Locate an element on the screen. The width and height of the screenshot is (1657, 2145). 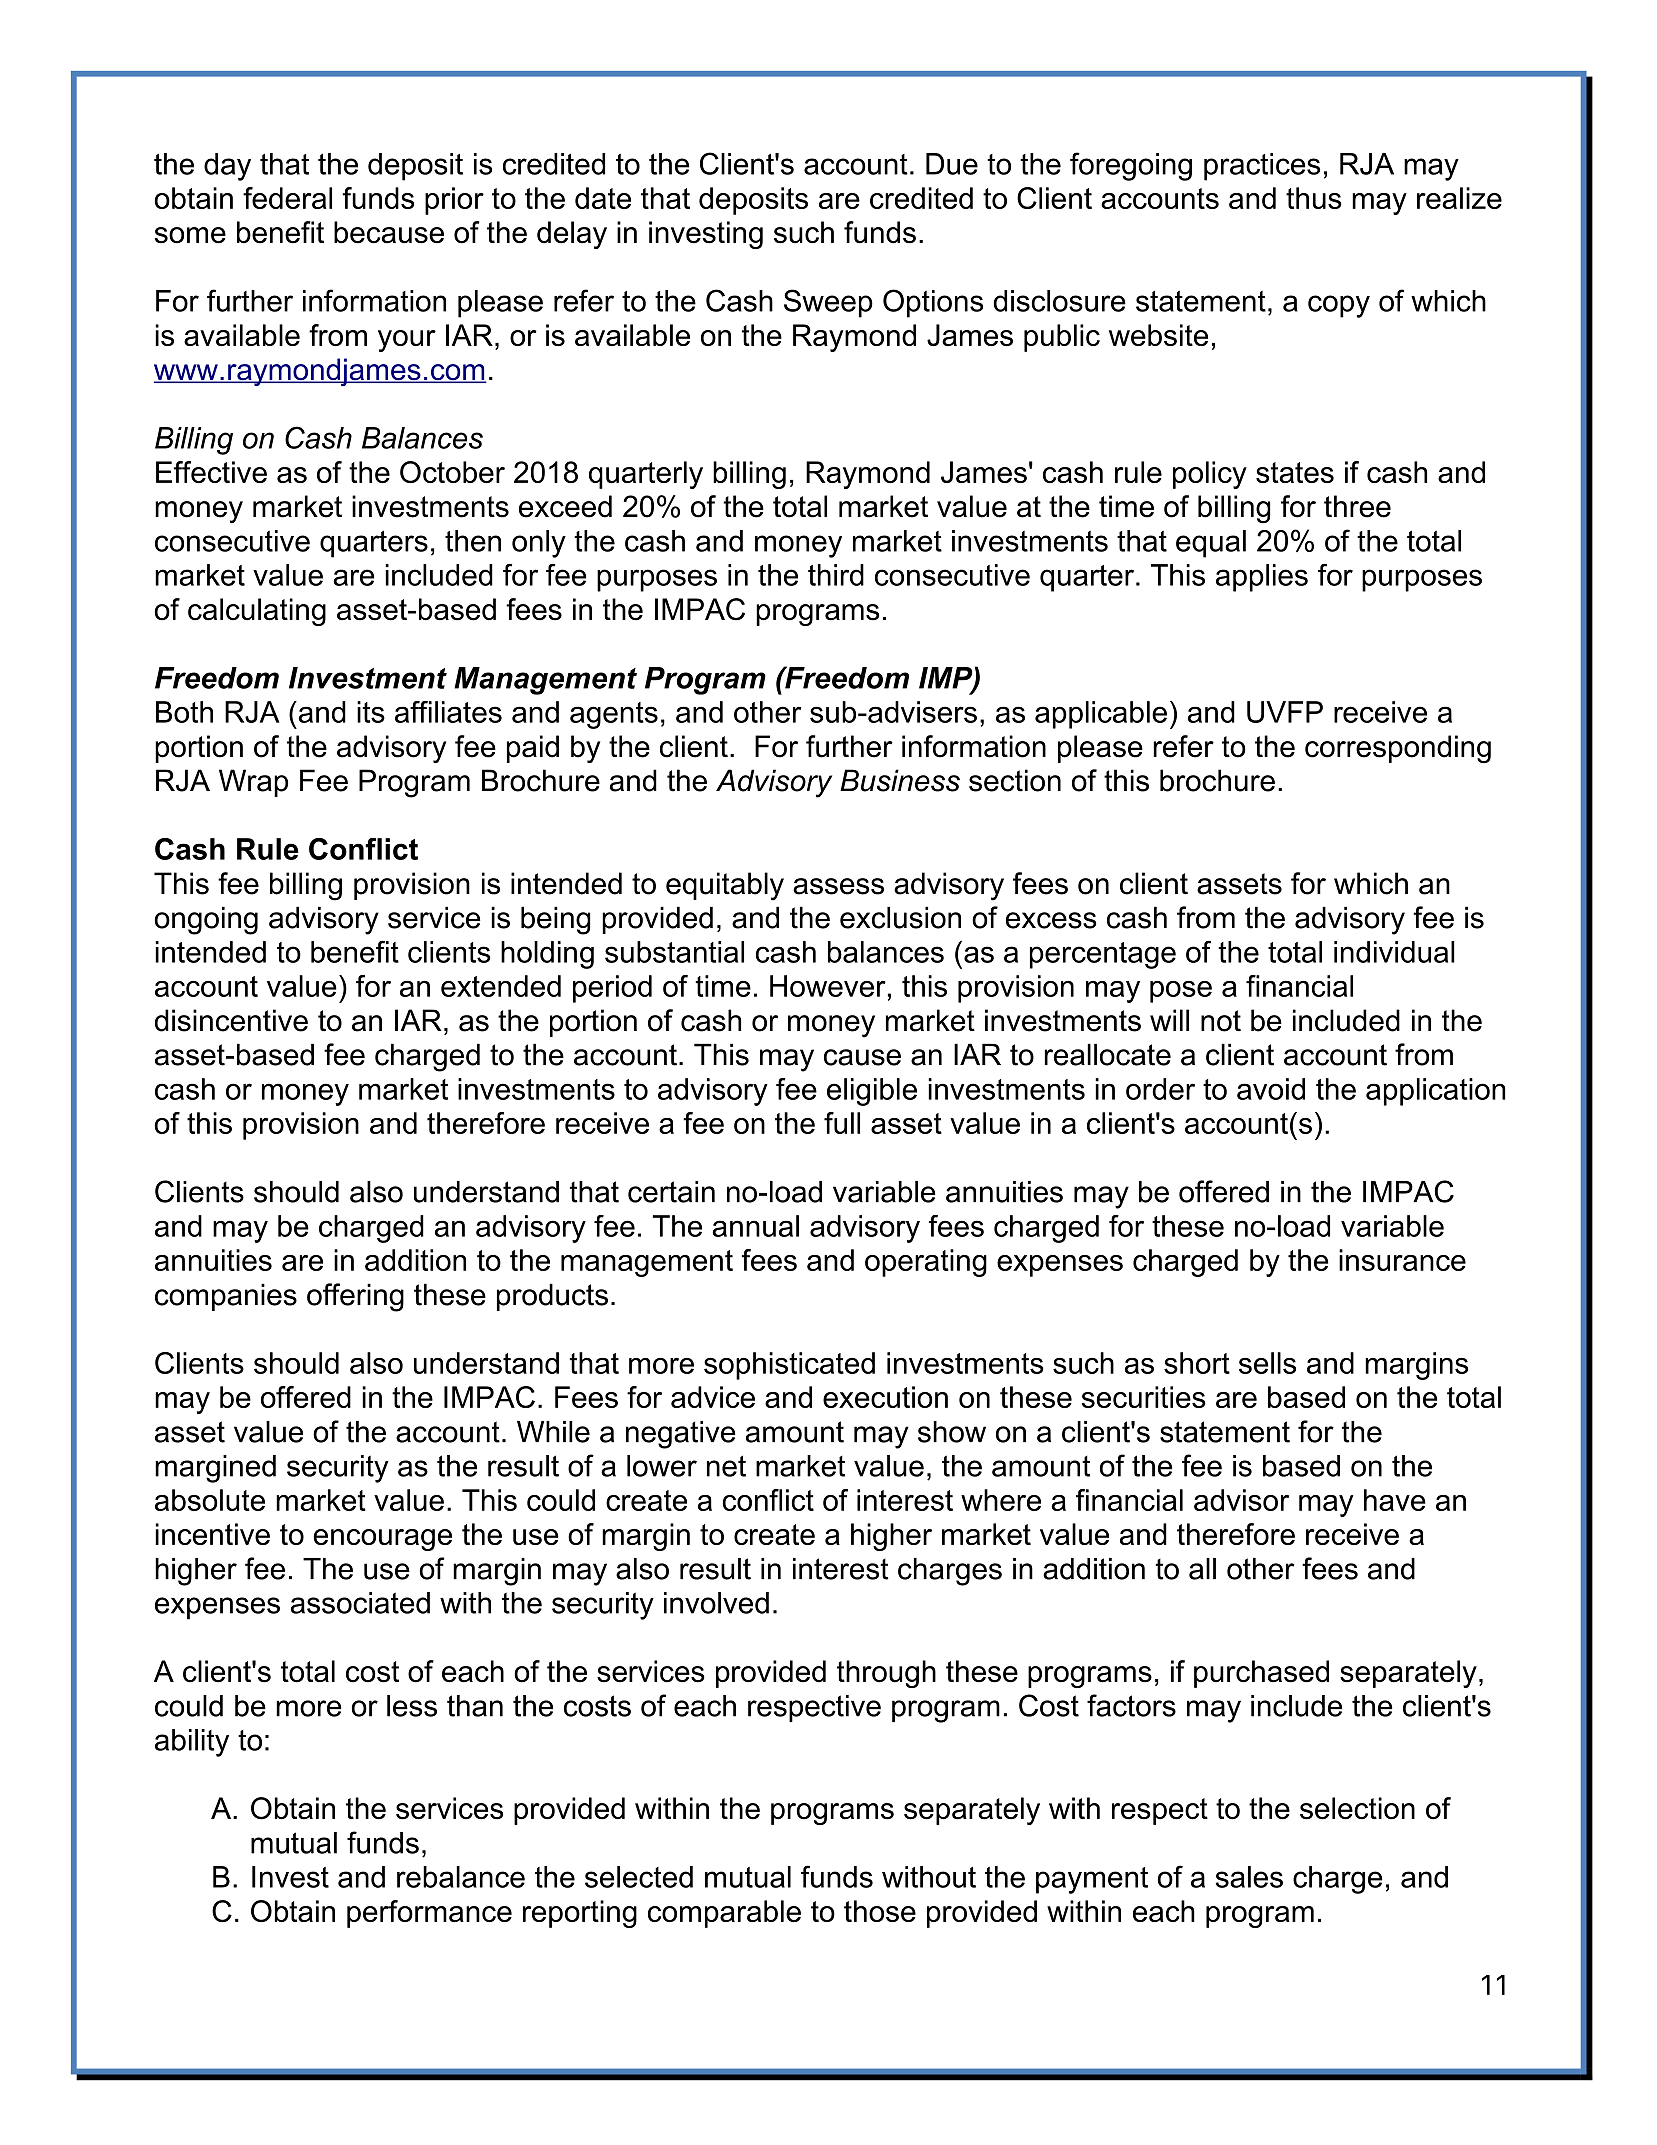
avoid is located at coordinates (1271, 1089).
